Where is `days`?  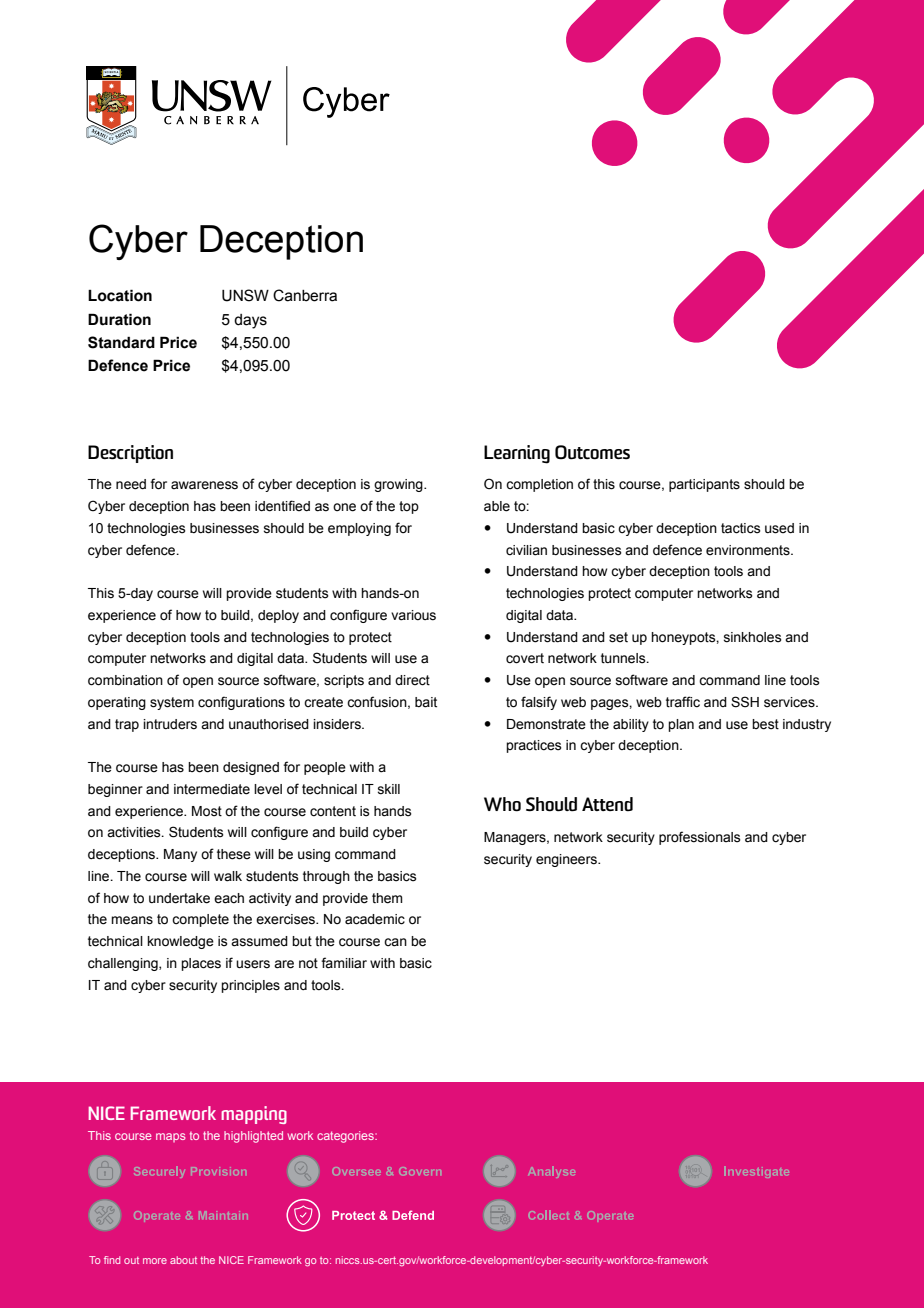 days is located at coordinates (250, 321).
